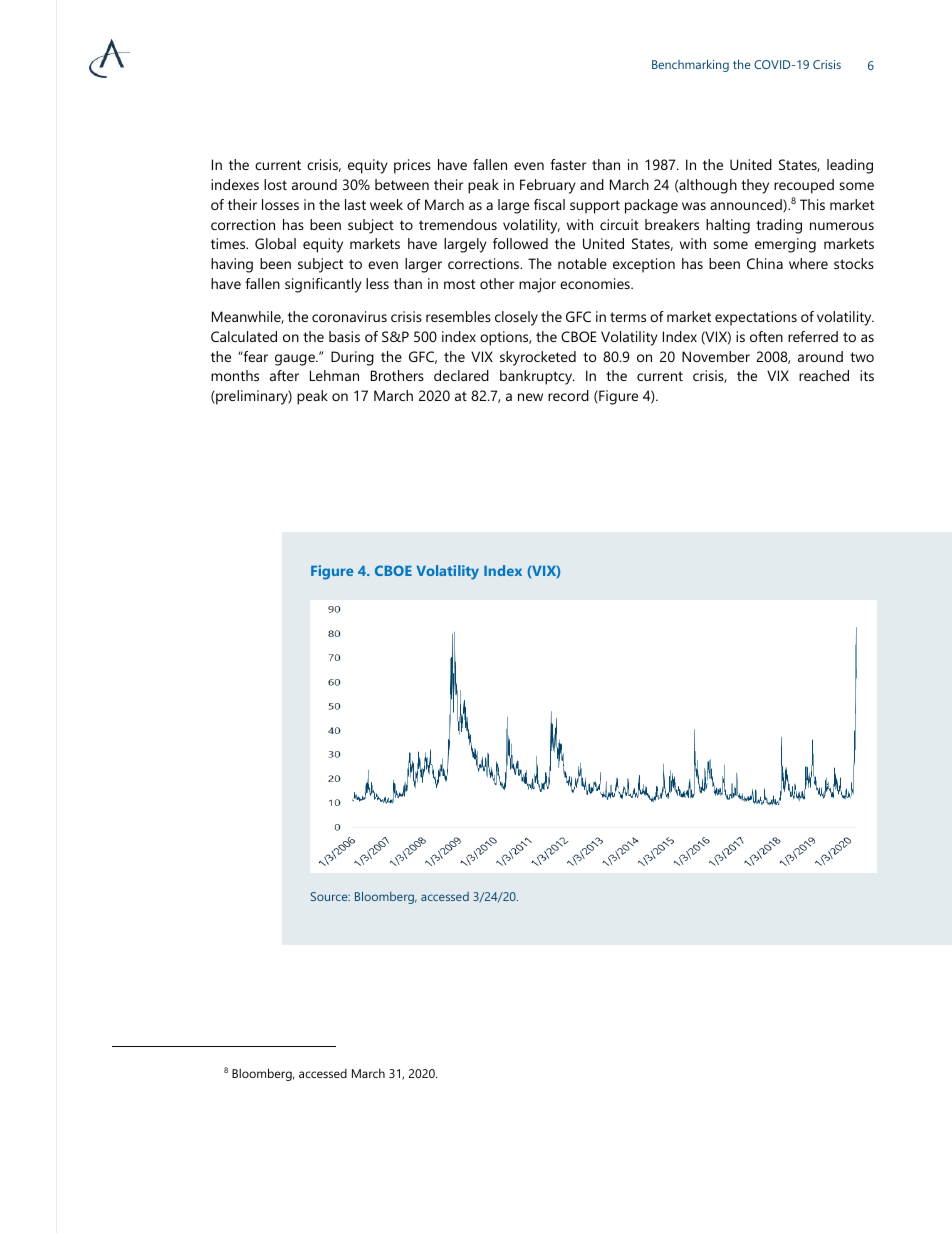  Describe the element at coordinates (530, 397) in the page. I see `new` at that location.
